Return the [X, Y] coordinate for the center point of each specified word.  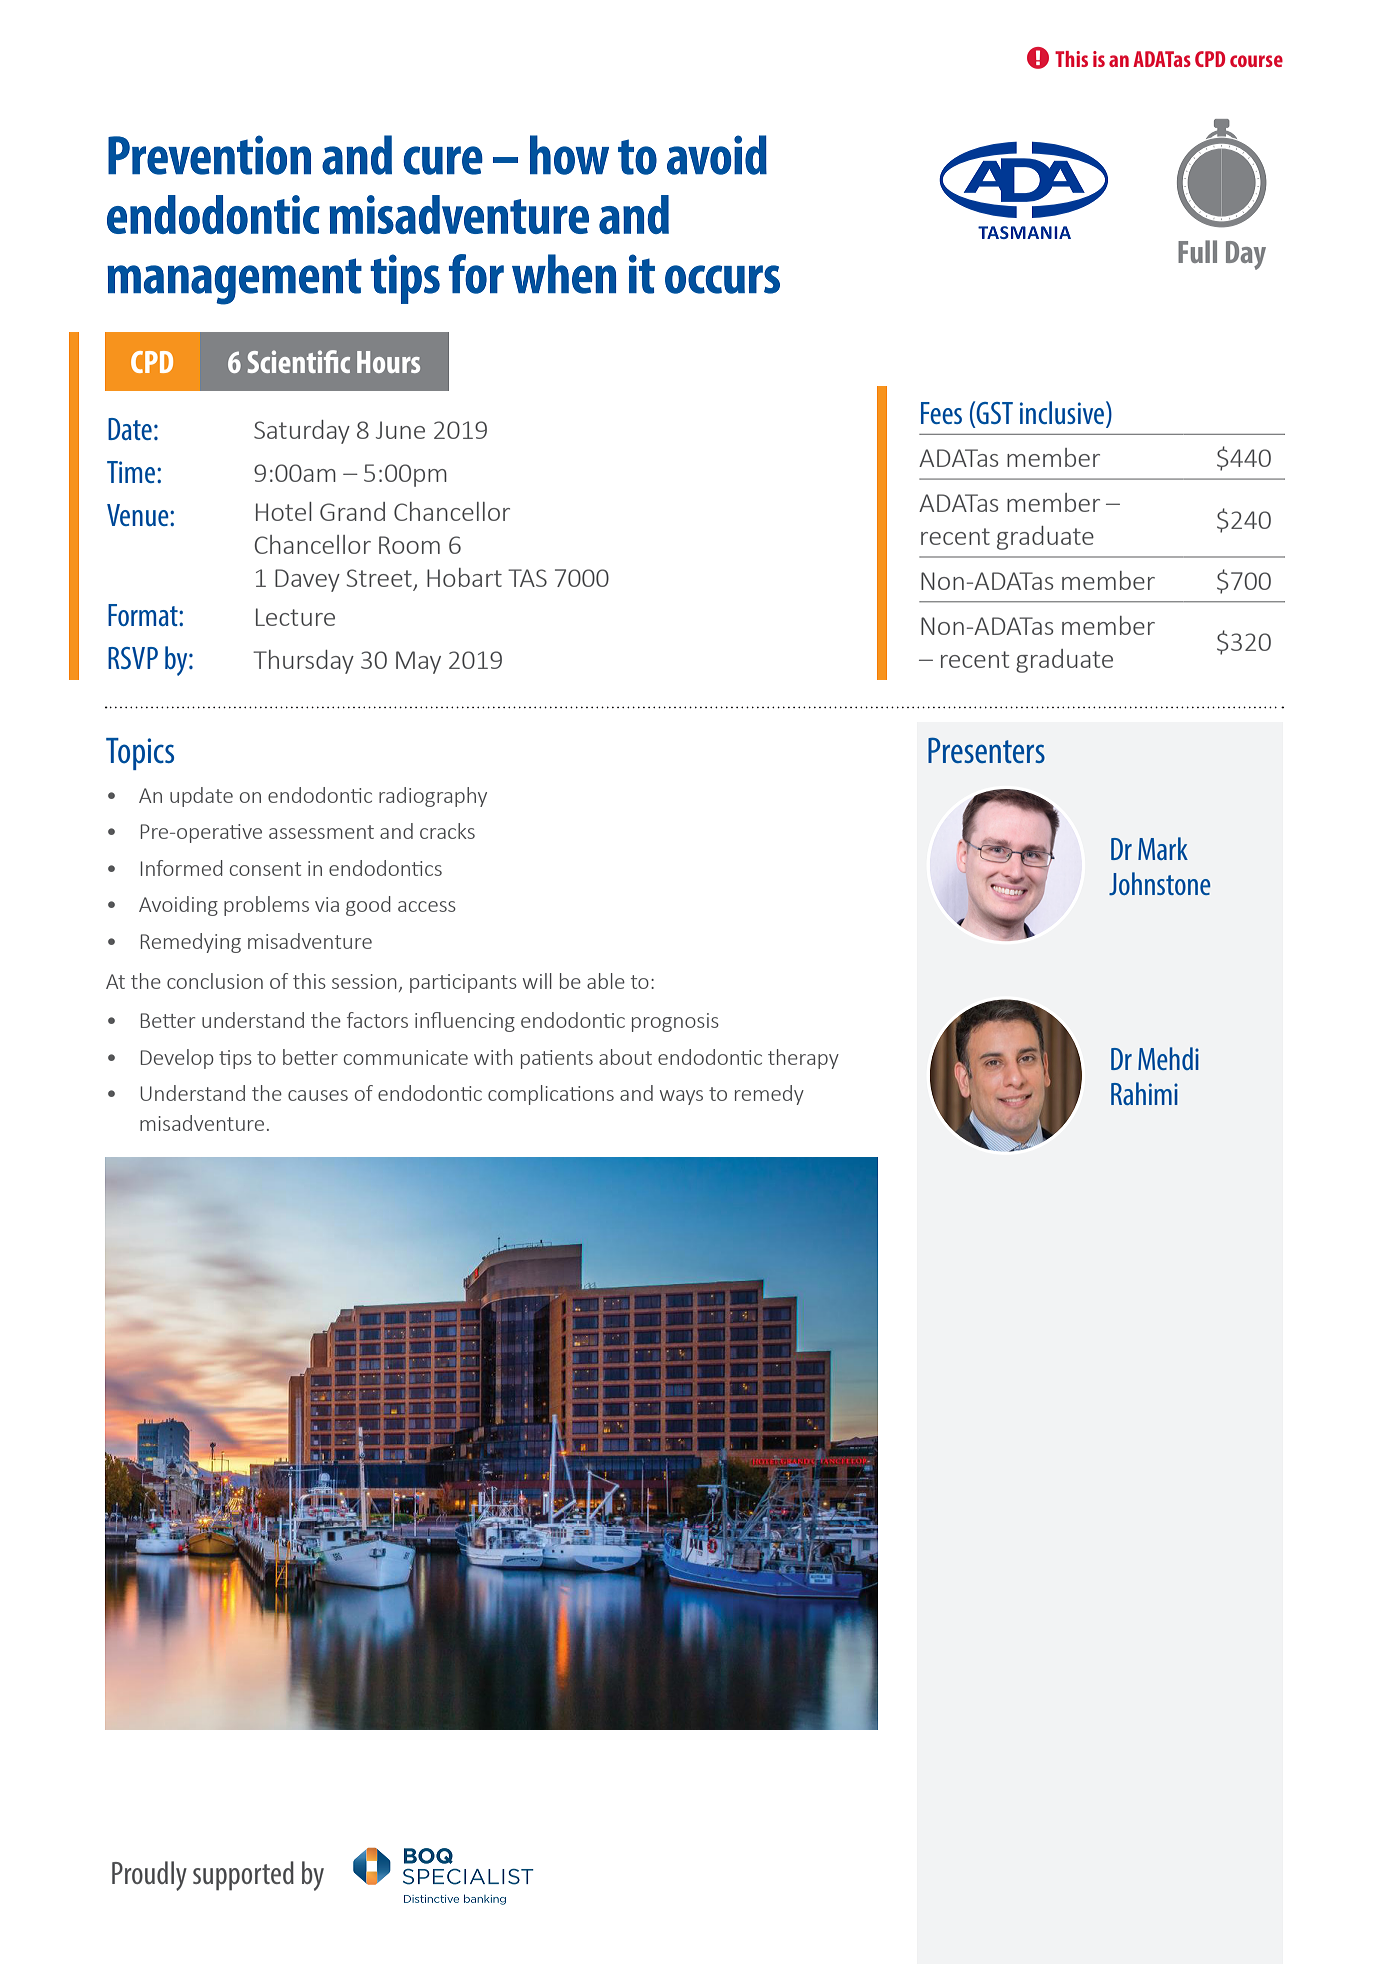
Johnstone [1160, 883]
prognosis [675, 1022]
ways [681, 1097]
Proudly [149, 1876]
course [1256, 61]
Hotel [284, 511]
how [569, 155]
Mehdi [1168, 1058]
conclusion [215, 981]
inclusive [1063, 412]
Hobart [464, 577]
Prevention [209, 155]
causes [318, 1095]
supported [243, 1876]
